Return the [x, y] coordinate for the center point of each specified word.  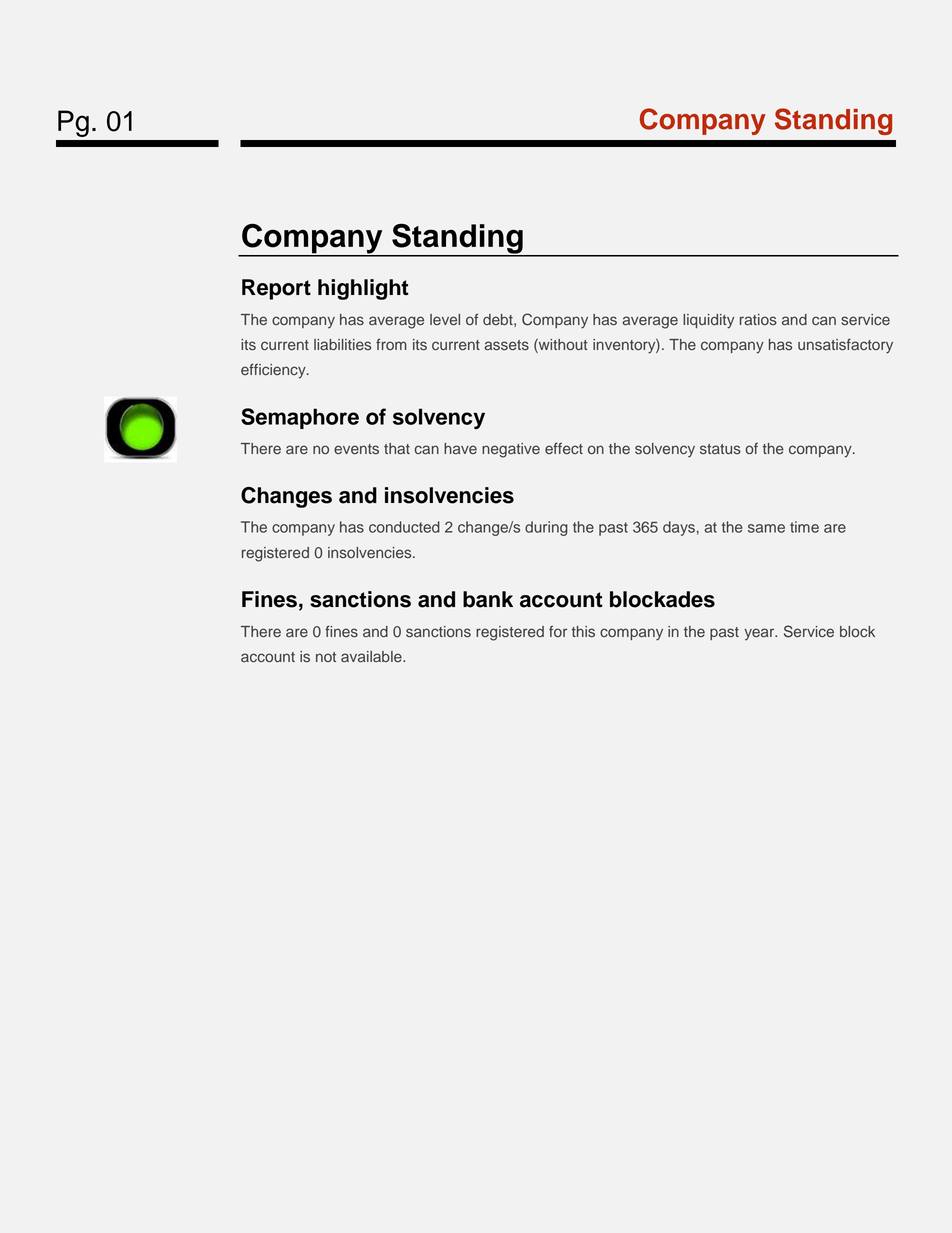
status [720, 449]
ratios [758, 320]
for [558, 631]
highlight [363, 289]
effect [564, 448]
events [356, 449]
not [326, 657]
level [445, 320]
